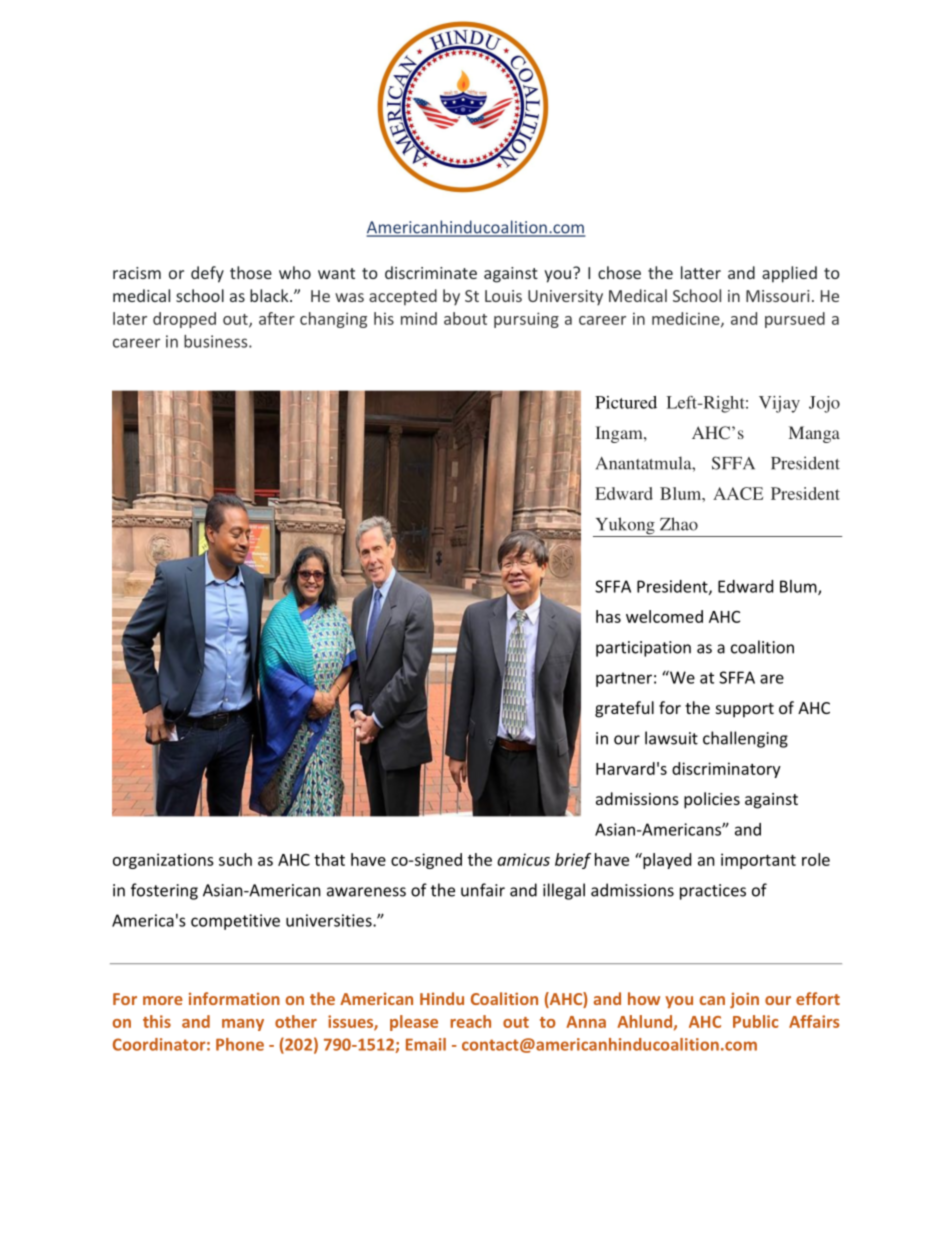 This page has height=1233, width=952. Describe the element at coordinates (523, 859) in the page. I see `amicus` at that location.
